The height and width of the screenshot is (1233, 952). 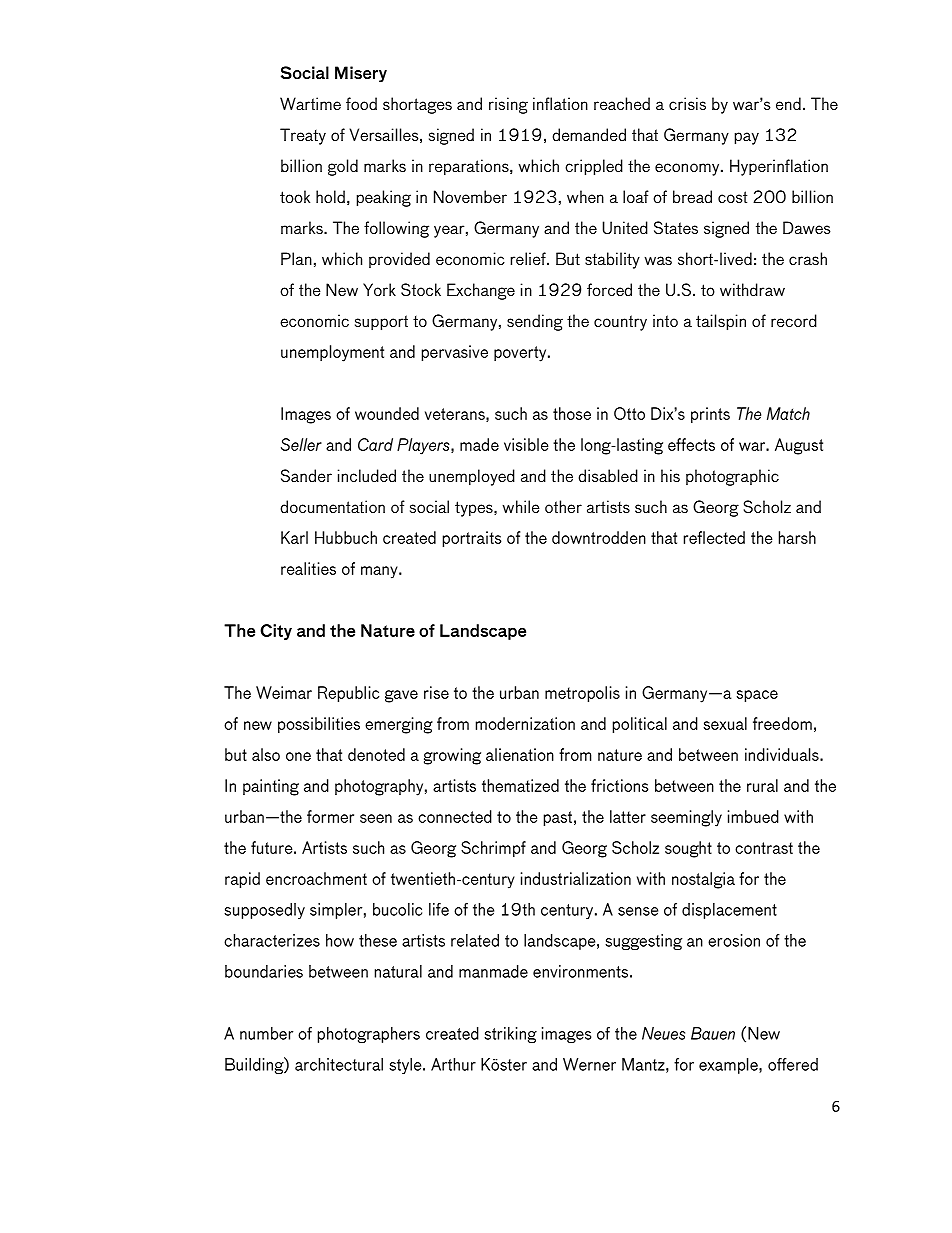 I want to click on portraits, so click(x=472, y=539).
